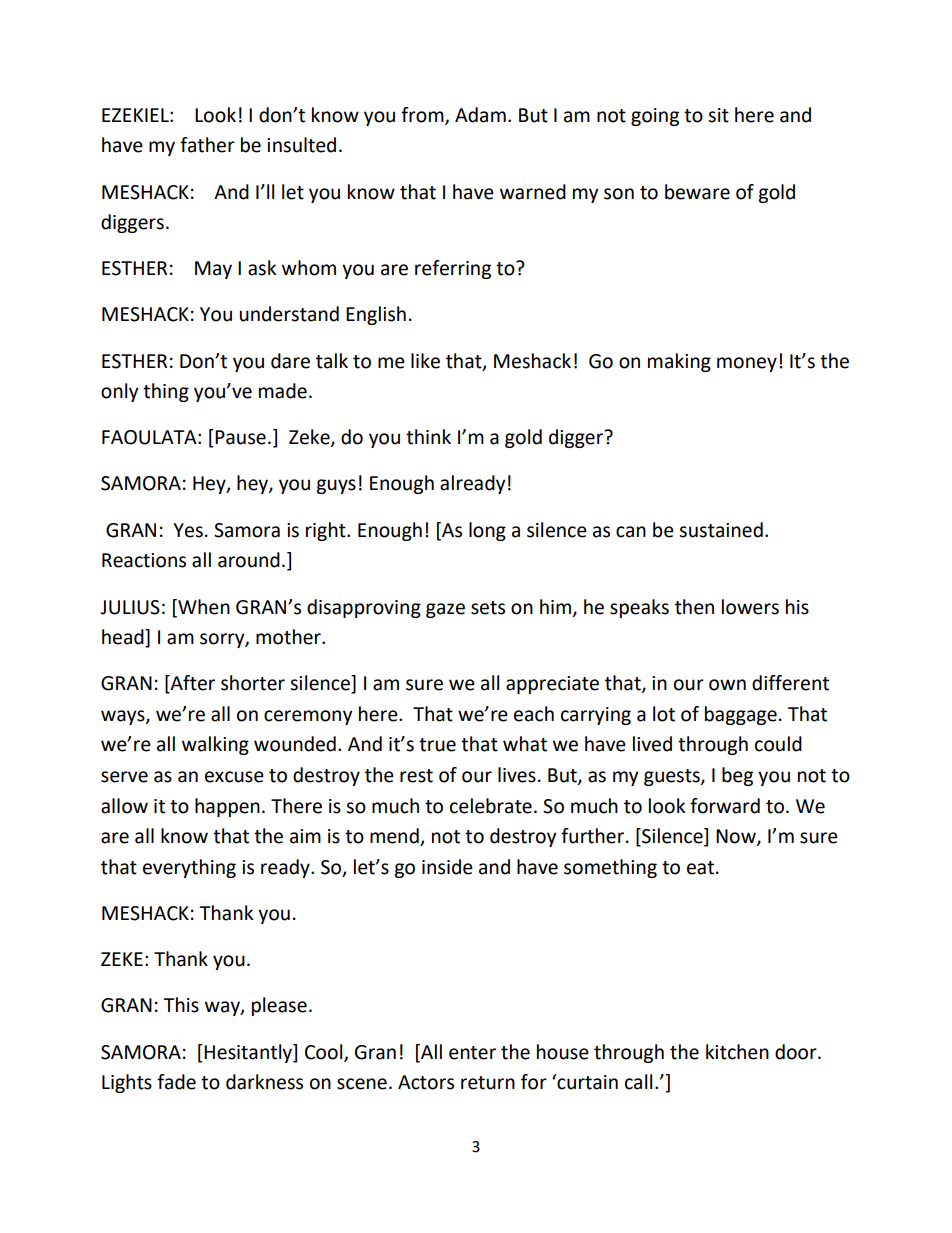 This image has width=952, height=1233. What do you see at coordinates (176, 1082) in the image?
I see `fade` at bounding box center [176, 1082].
